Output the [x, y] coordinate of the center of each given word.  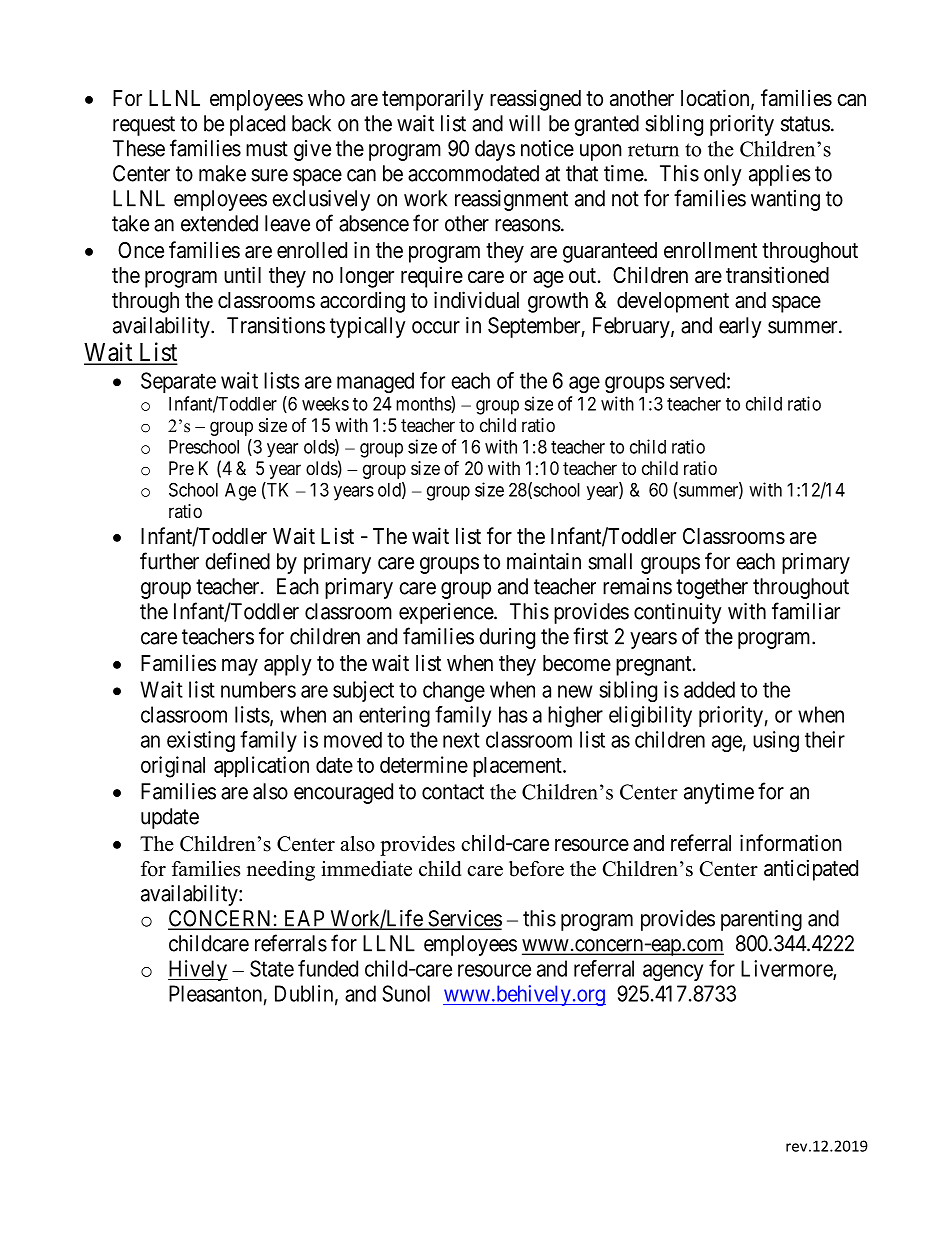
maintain [544, 561]
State [272, 968]
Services [464, 919]
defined [237, 561]
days [495, 150]
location [716, 99]
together [712, 588]
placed [257, 125]
